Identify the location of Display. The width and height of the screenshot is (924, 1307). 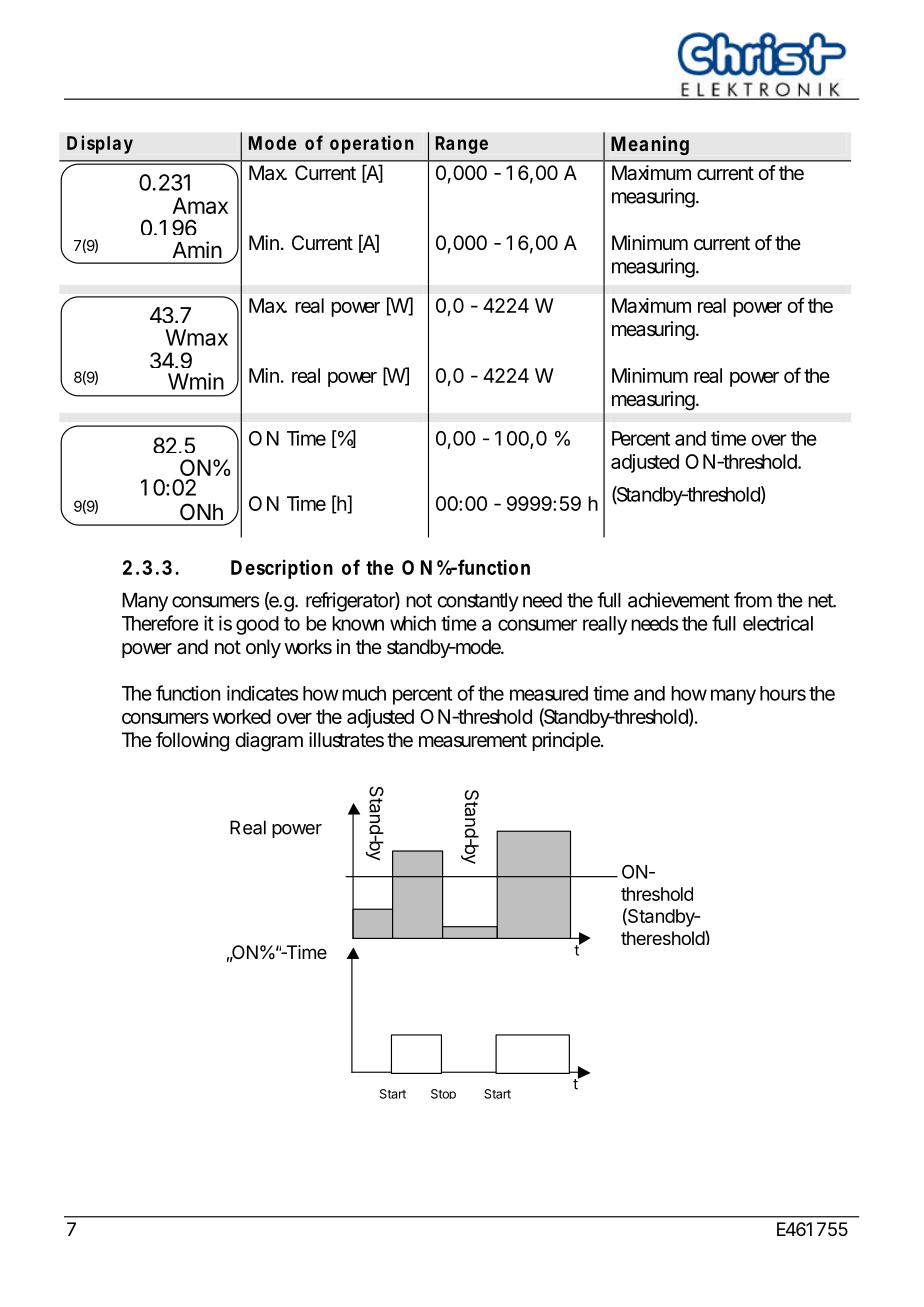
(100, 144).
